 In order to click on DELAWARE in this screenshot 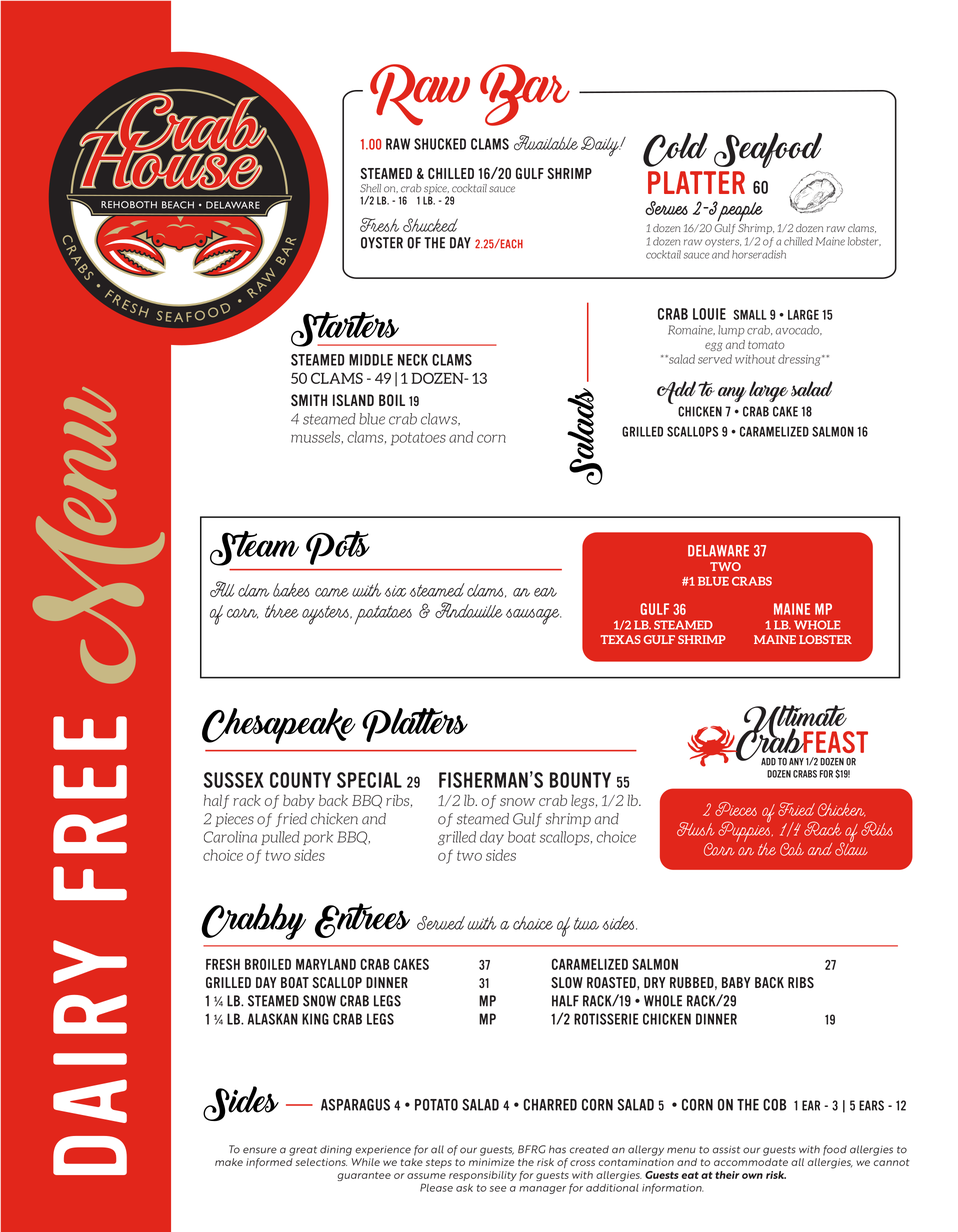, I will do `click(718, 551)`.
